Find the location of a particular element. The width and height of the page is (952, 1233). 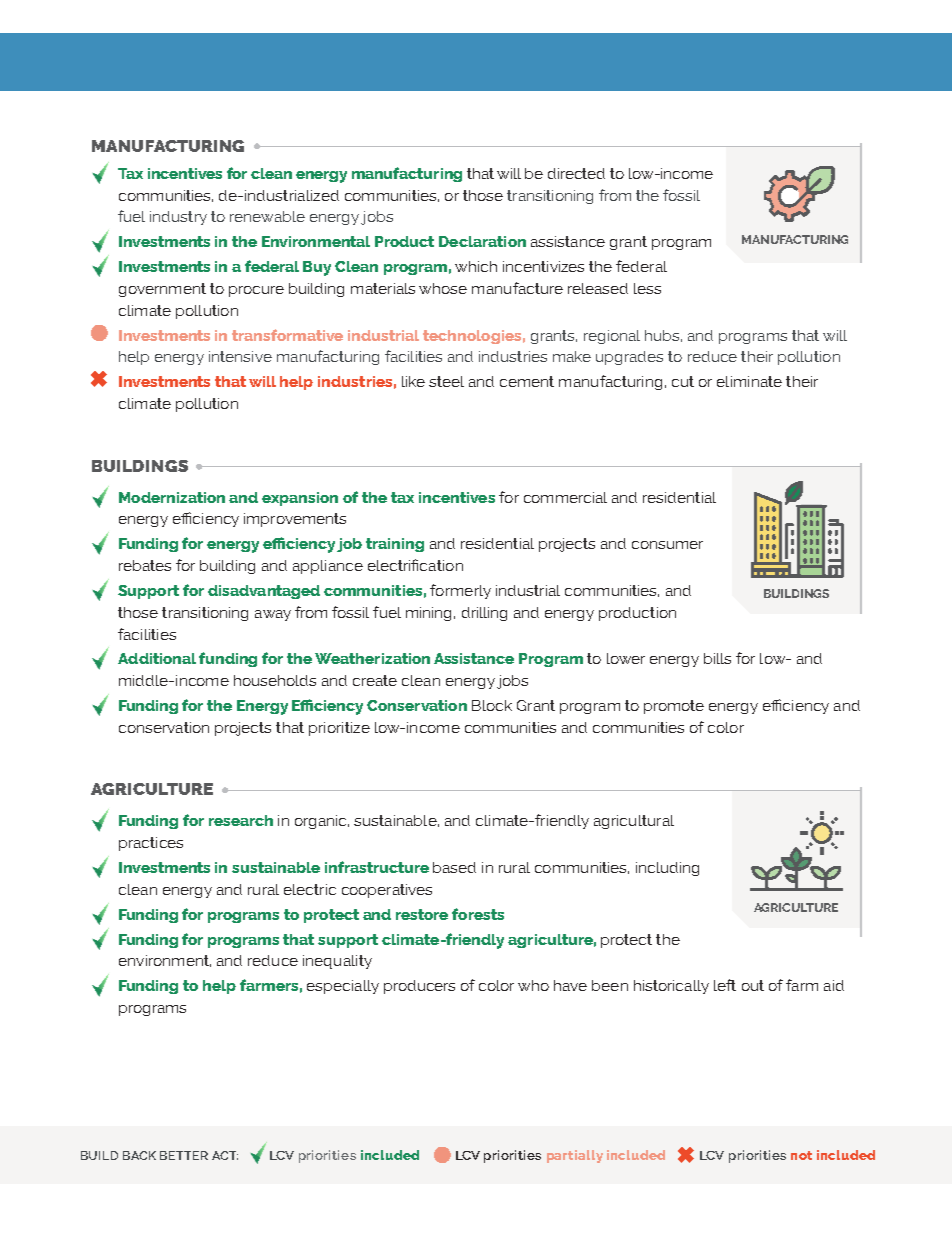

BETTER is located at coordinates (184, 1155).
